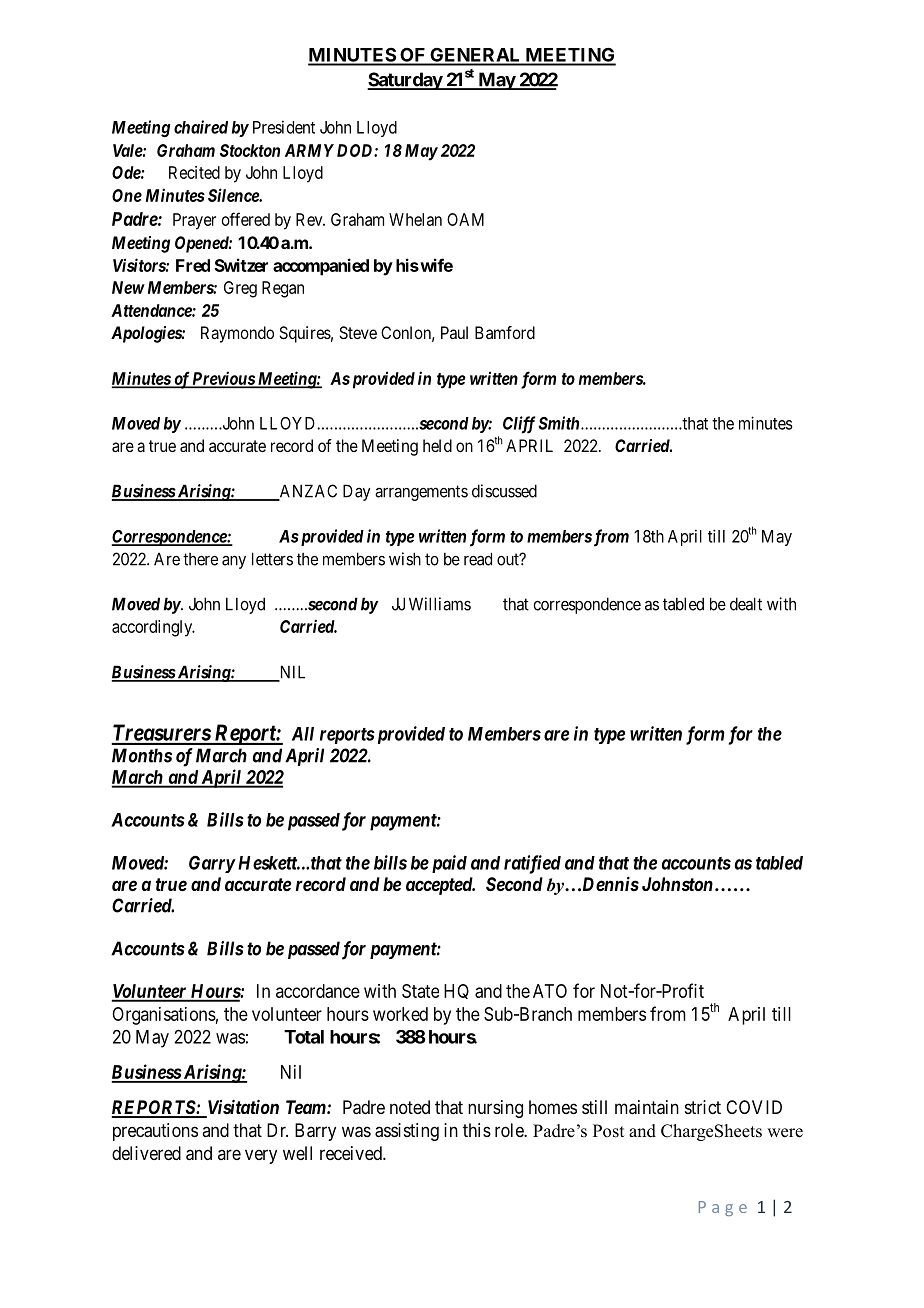 The image size is (924, 1308). I want to click on held, so click(437, 445).
